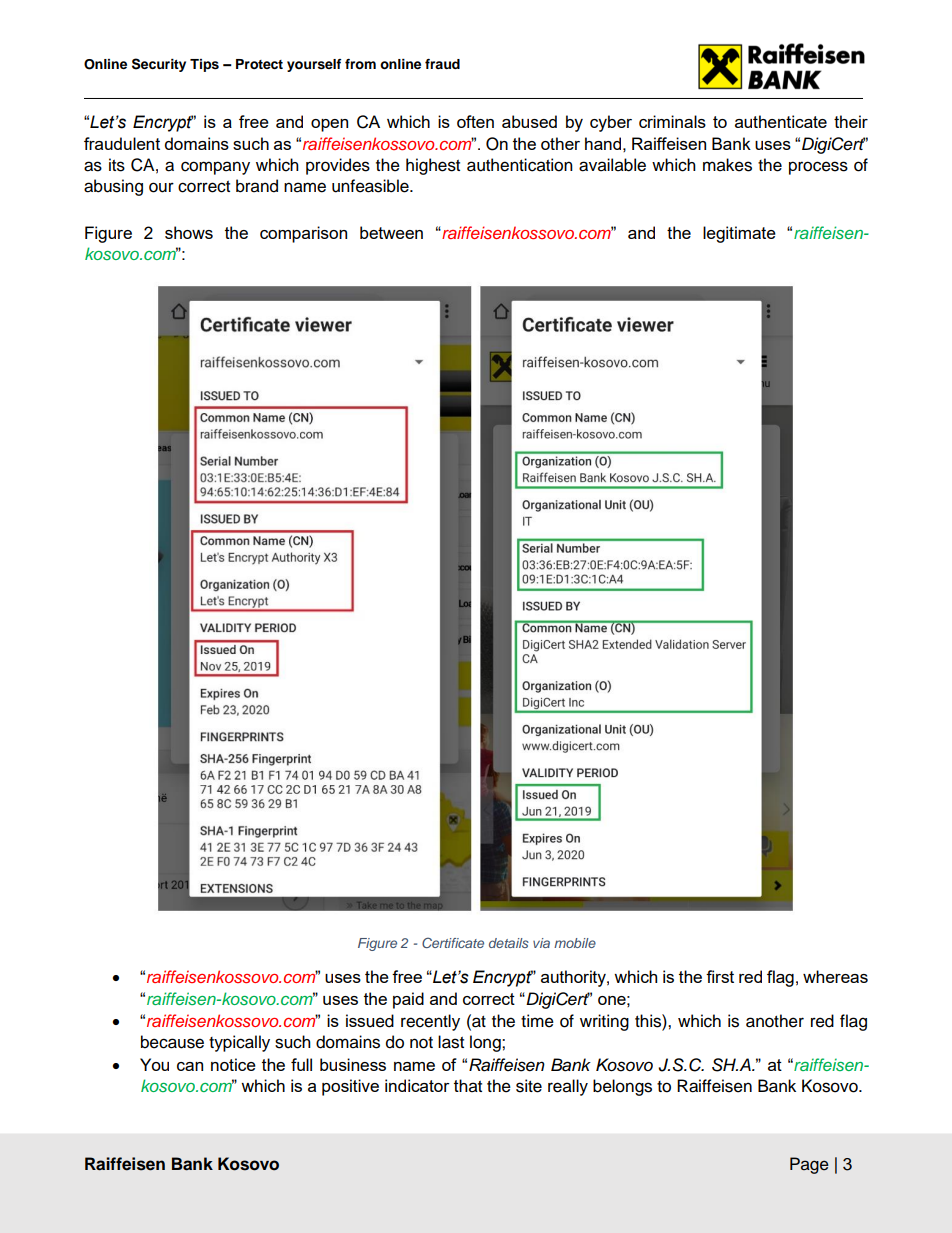 This document has width=952, height=1233. I want to click on Certificate, so click(453, 942).
